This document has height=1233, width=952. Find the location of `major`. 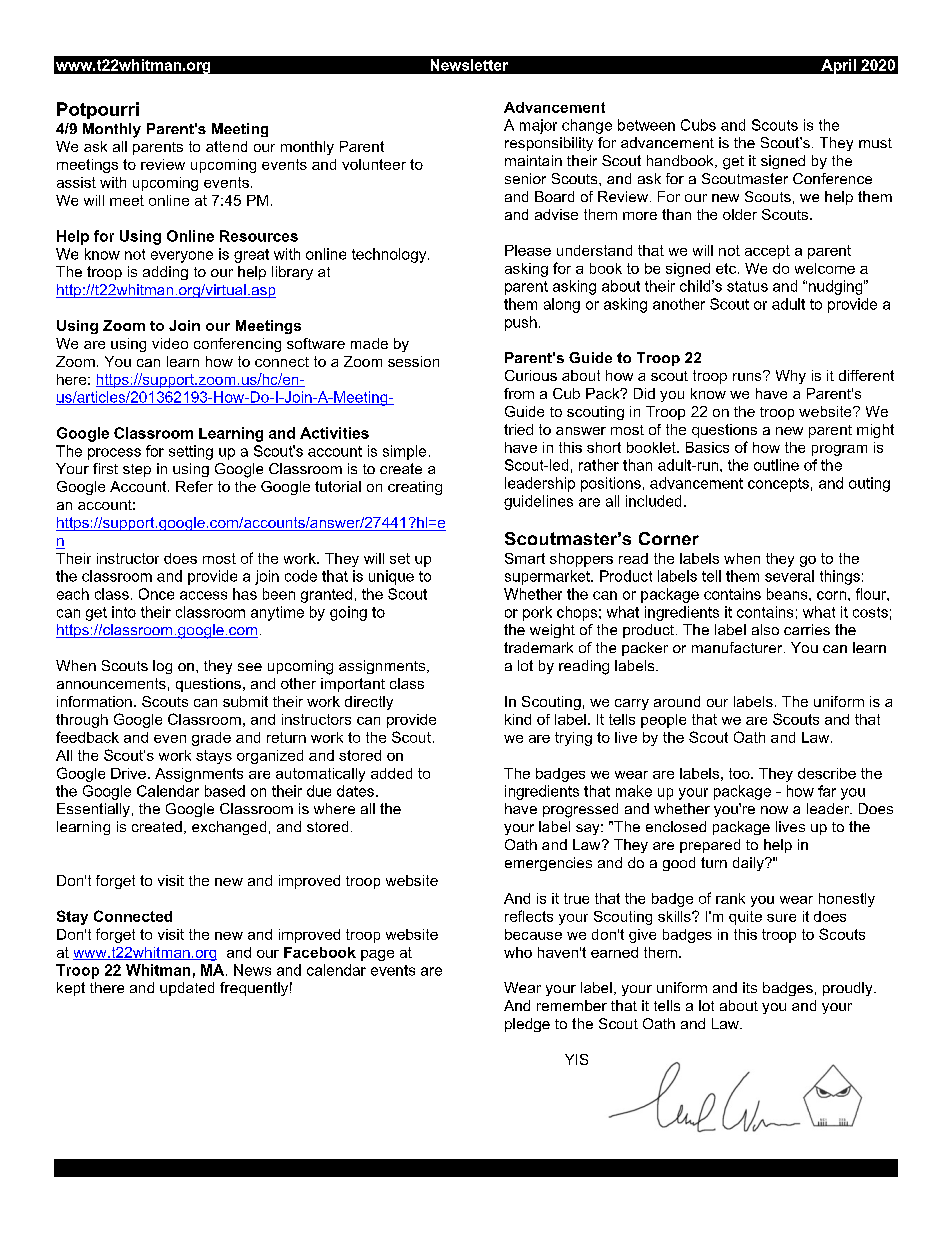

major is located at coordinates (538, 126).
